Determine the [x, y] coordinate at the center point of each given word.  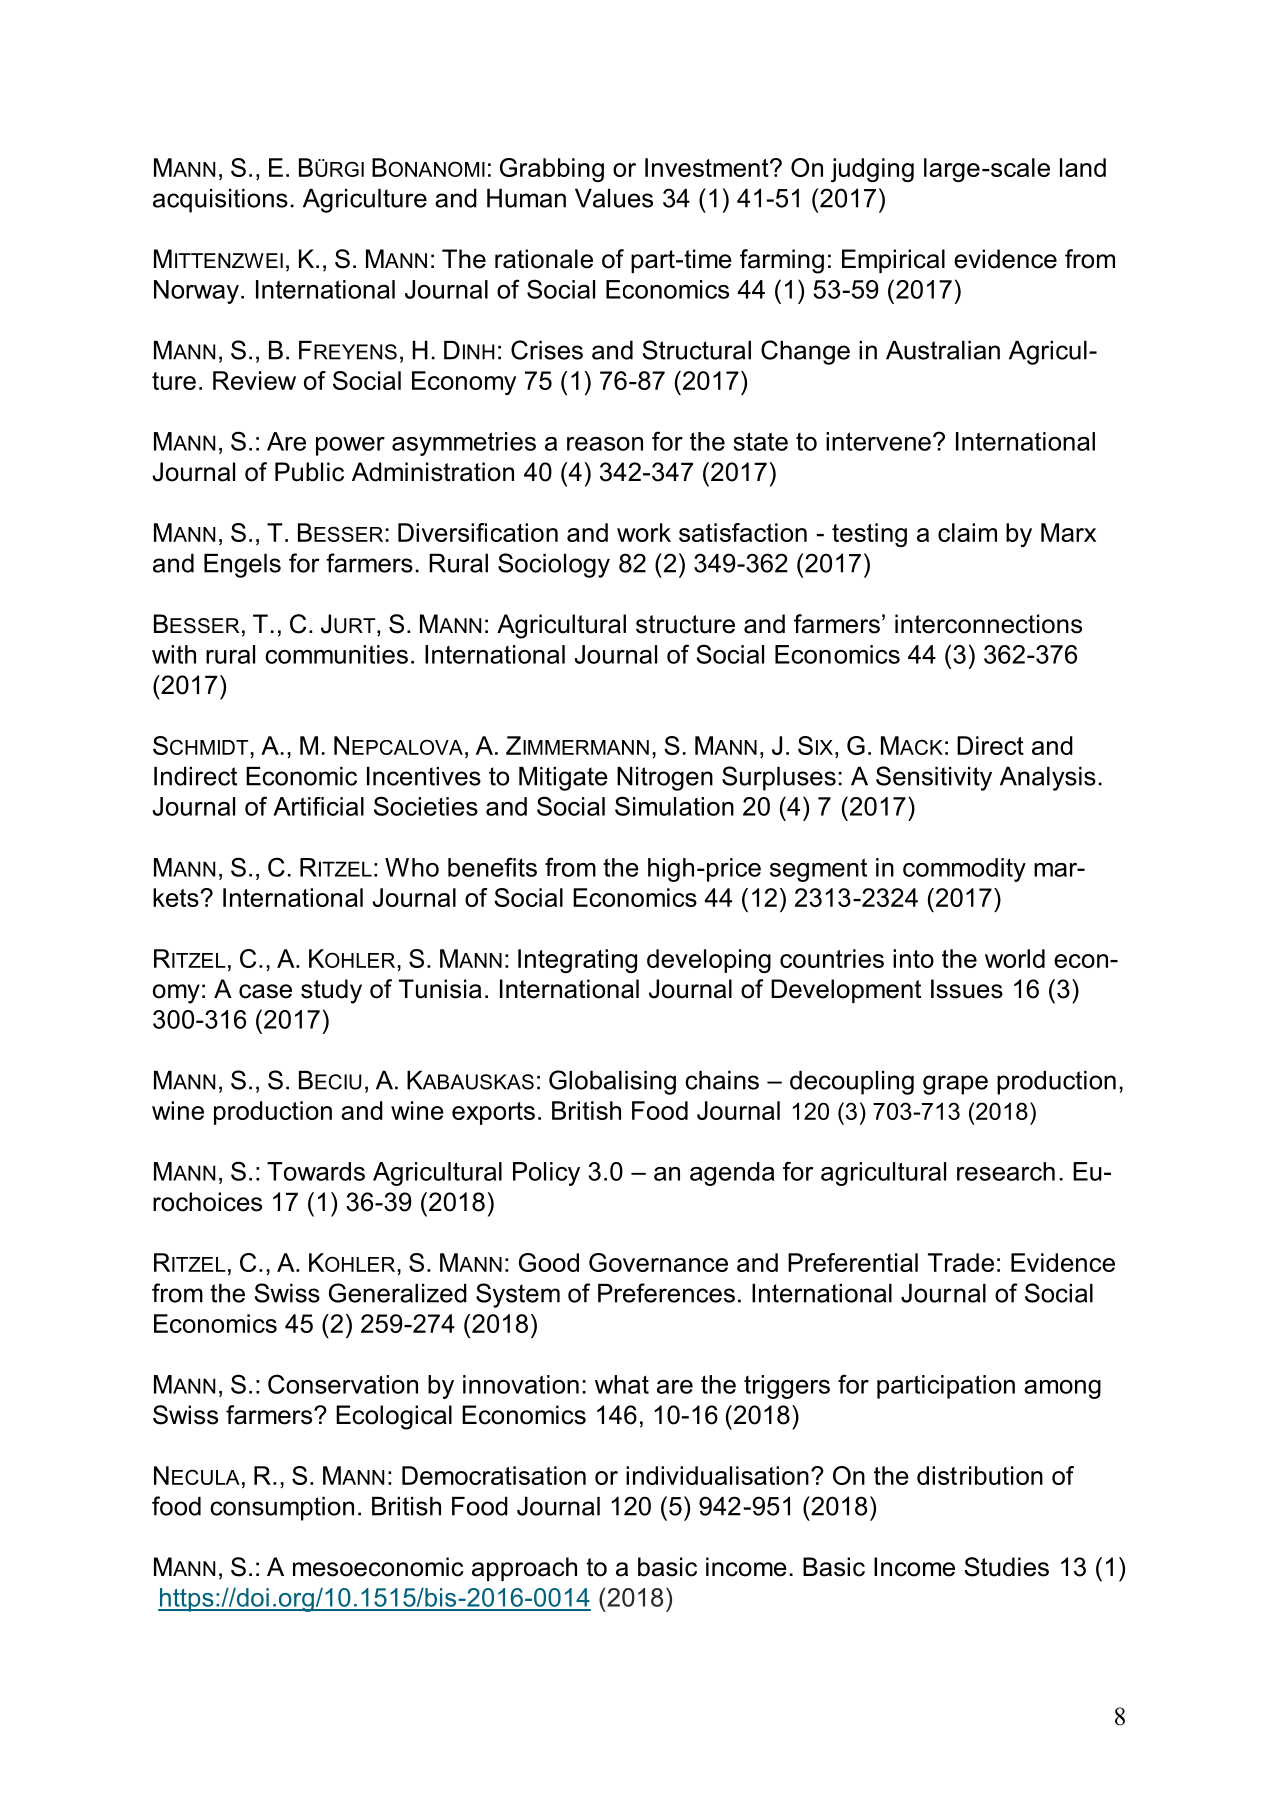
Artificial [318, 806]
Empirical [893, 261]
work [644, 532]
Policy [546, 1174]
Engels [242, 566]
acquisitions [220, 201]
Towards [316, 1171]
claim [967, 532]
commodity [964, 870]
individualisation [717, 1475]
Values [614, 198]
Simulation [674, 806]
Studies [1006, 1567]
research [1006, 1171]
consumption [282, 1509]
